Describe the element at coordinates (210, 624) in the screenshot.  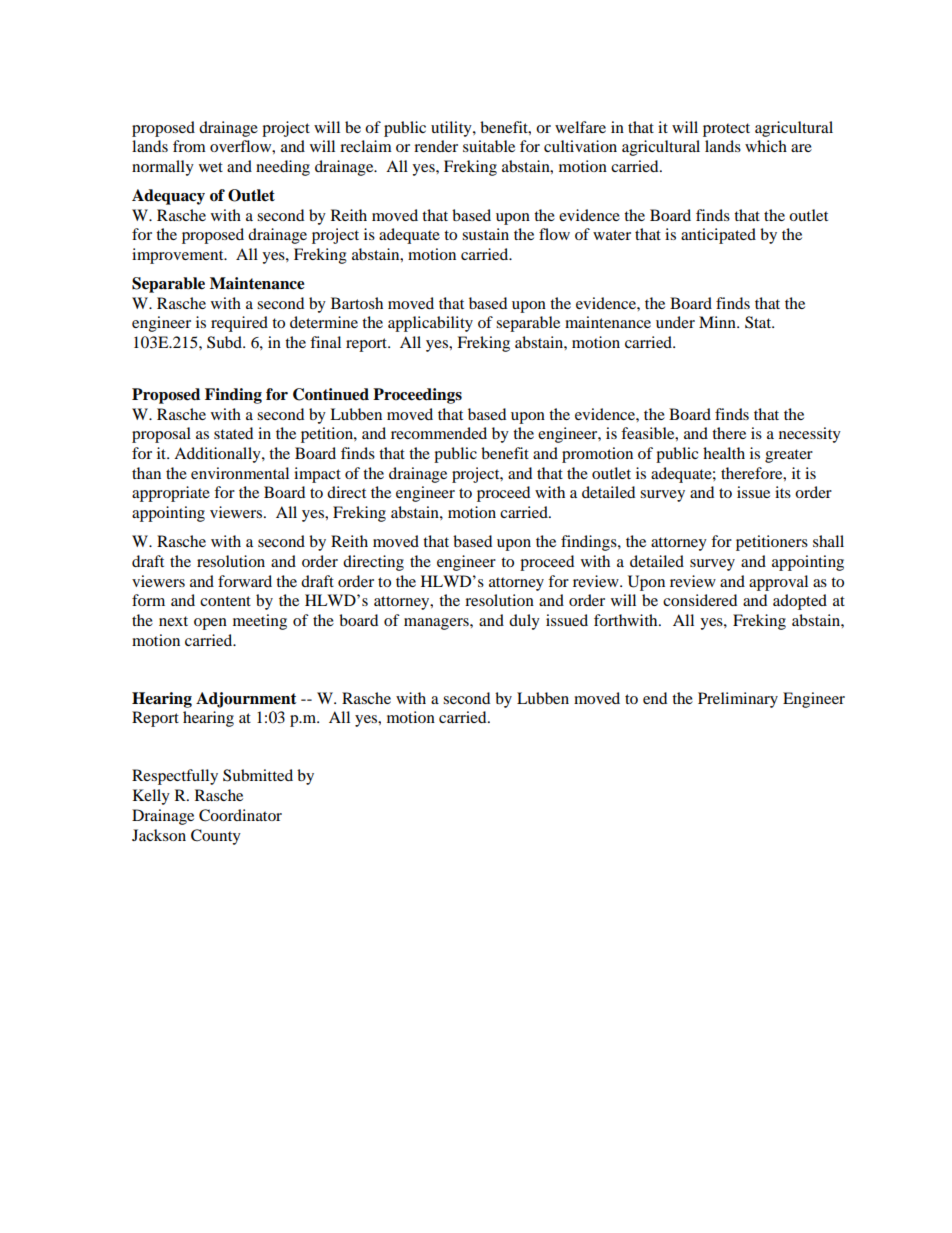
I see `open` at that location.
